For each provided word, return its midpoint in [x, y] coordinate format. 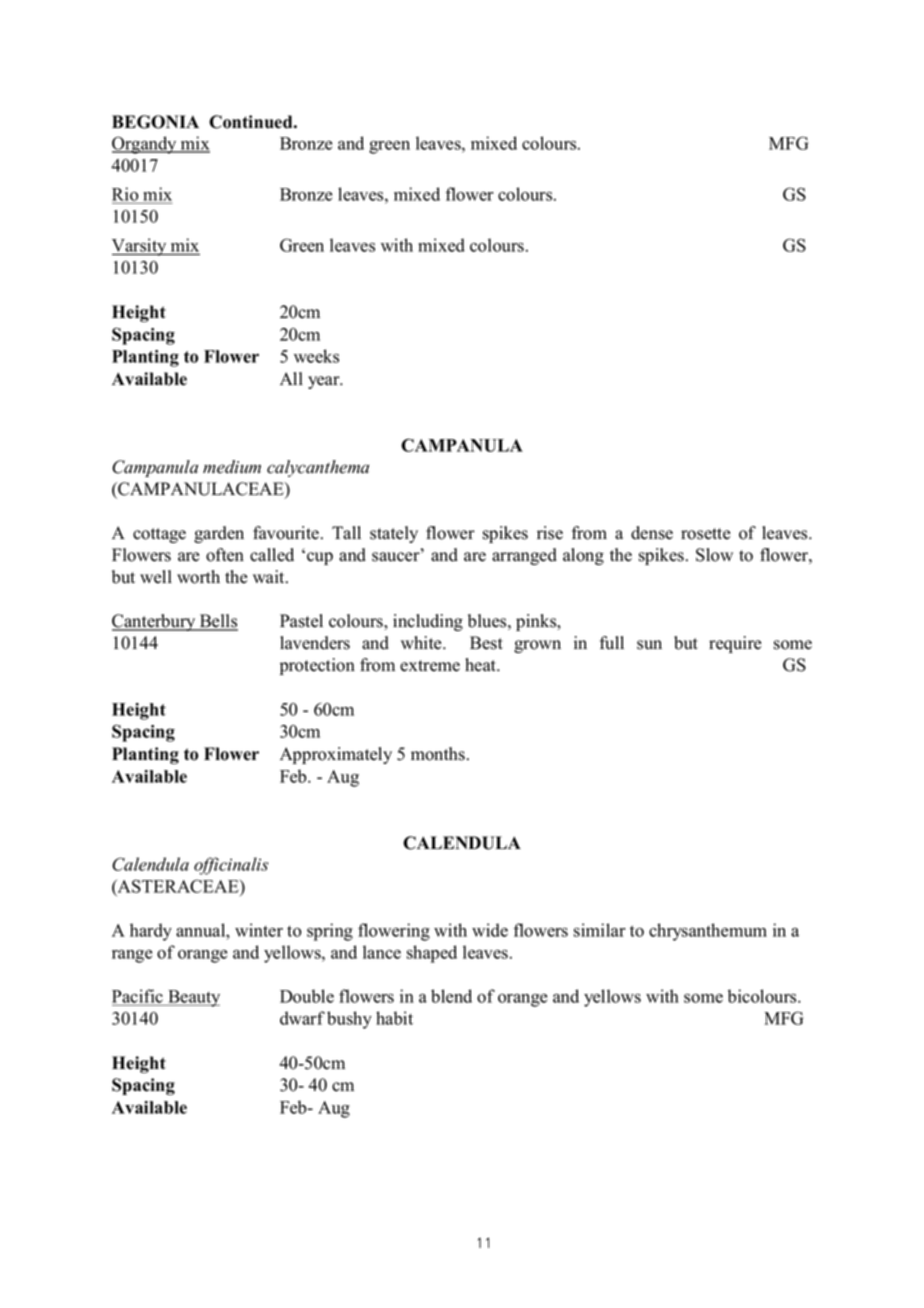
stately [394, 534]
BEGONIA [155, 122]
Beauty [193, 998]
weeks [316, 356]
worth [198, 577]
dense [652, 533]
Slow [714, 555]
